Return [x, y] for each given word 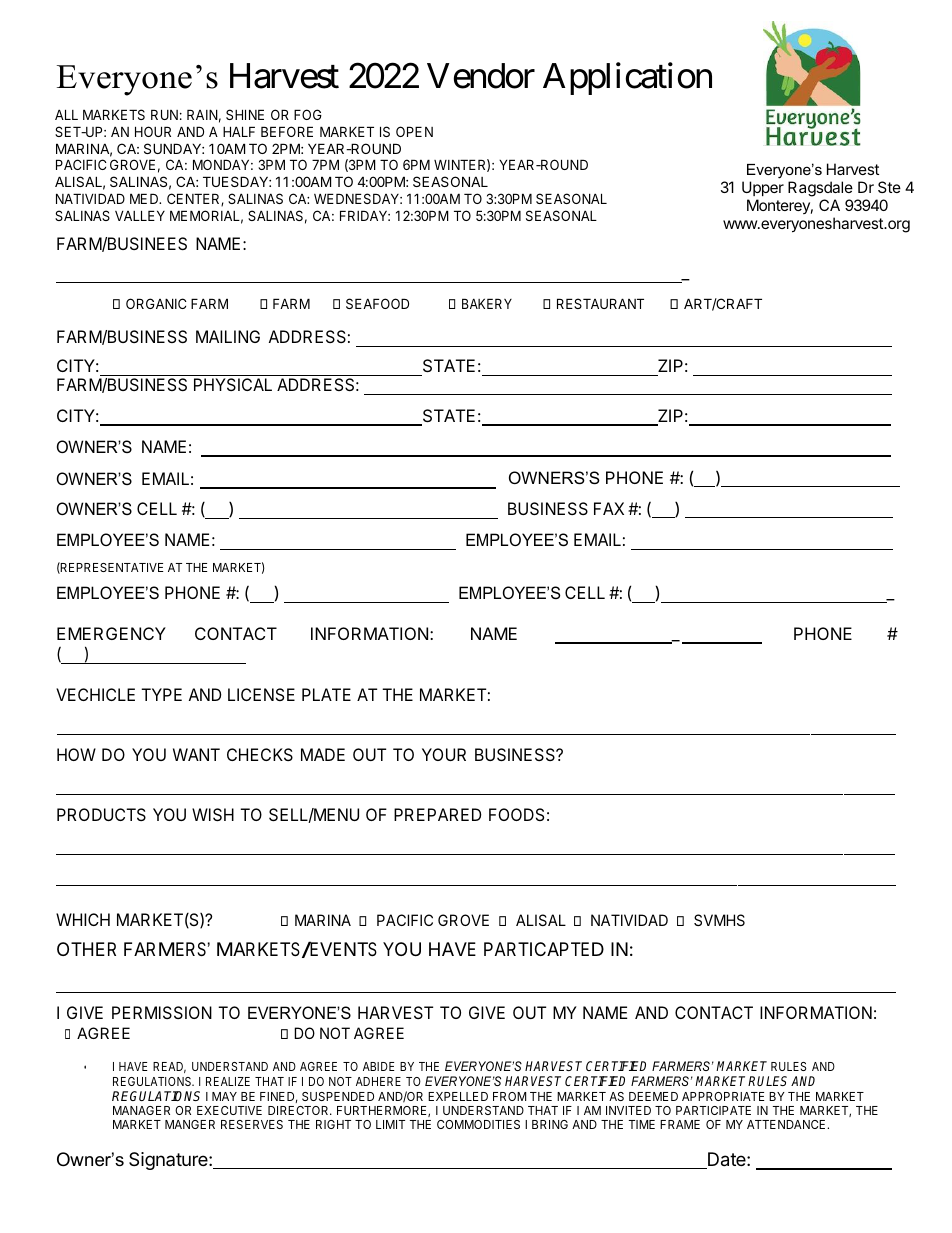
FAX [609, 508]
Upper [763, 188]
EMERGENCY [111, 633]
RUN [164, 114]
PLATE [326, 694]
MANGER [190, 1124]
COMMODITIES [478, 1124]
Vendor [481, 76]
